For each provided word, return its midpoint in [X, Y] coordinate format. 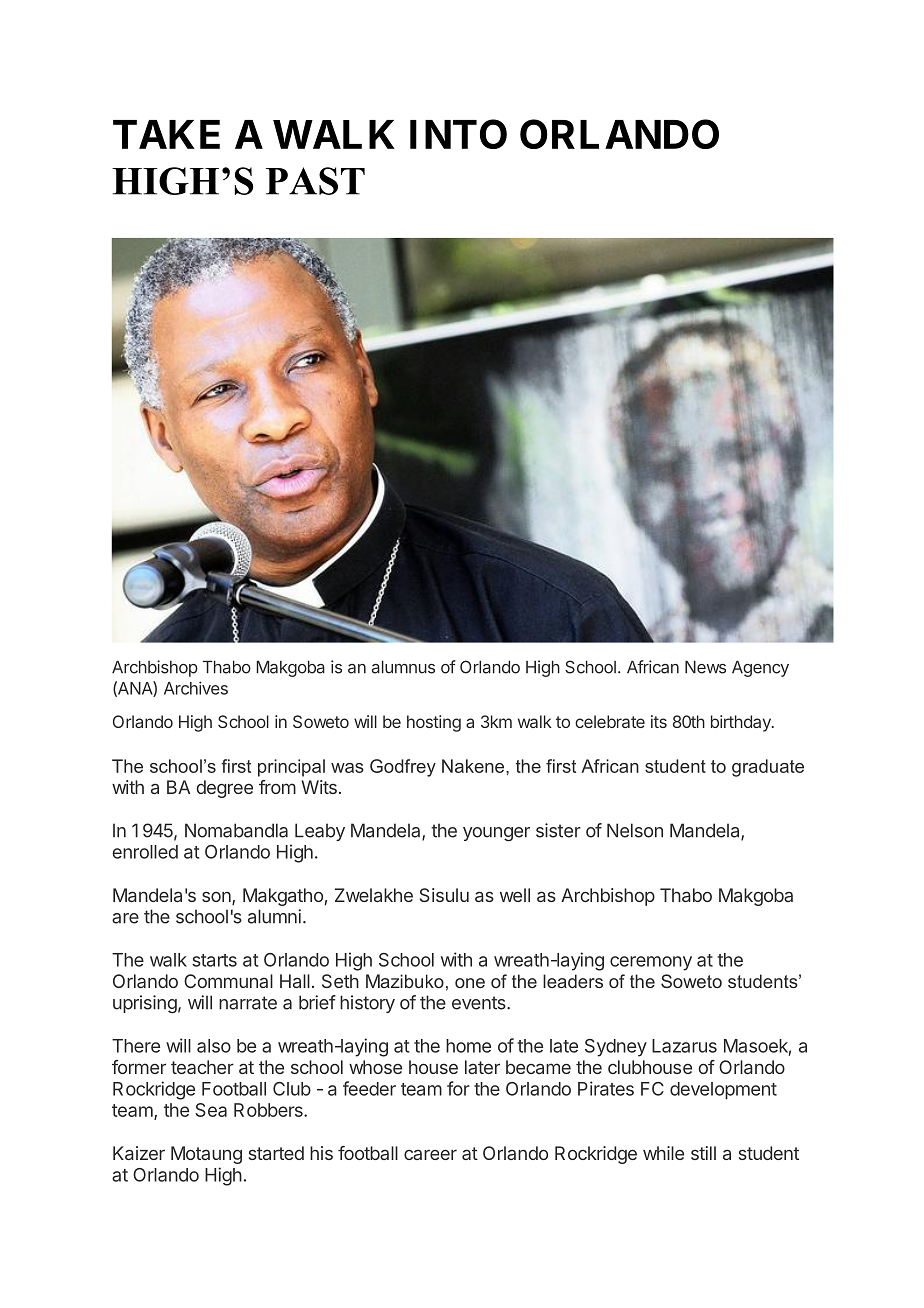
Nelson [635, 830]
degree [225, 789]
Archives [196, 688]
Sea [211, 1110]
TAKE [166, 134]
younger [496, 834]
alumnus [403, 667]
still [703, 1153]
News [705, 667]
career [430, 1154]
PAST [315, 181]
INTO [458, 134]
